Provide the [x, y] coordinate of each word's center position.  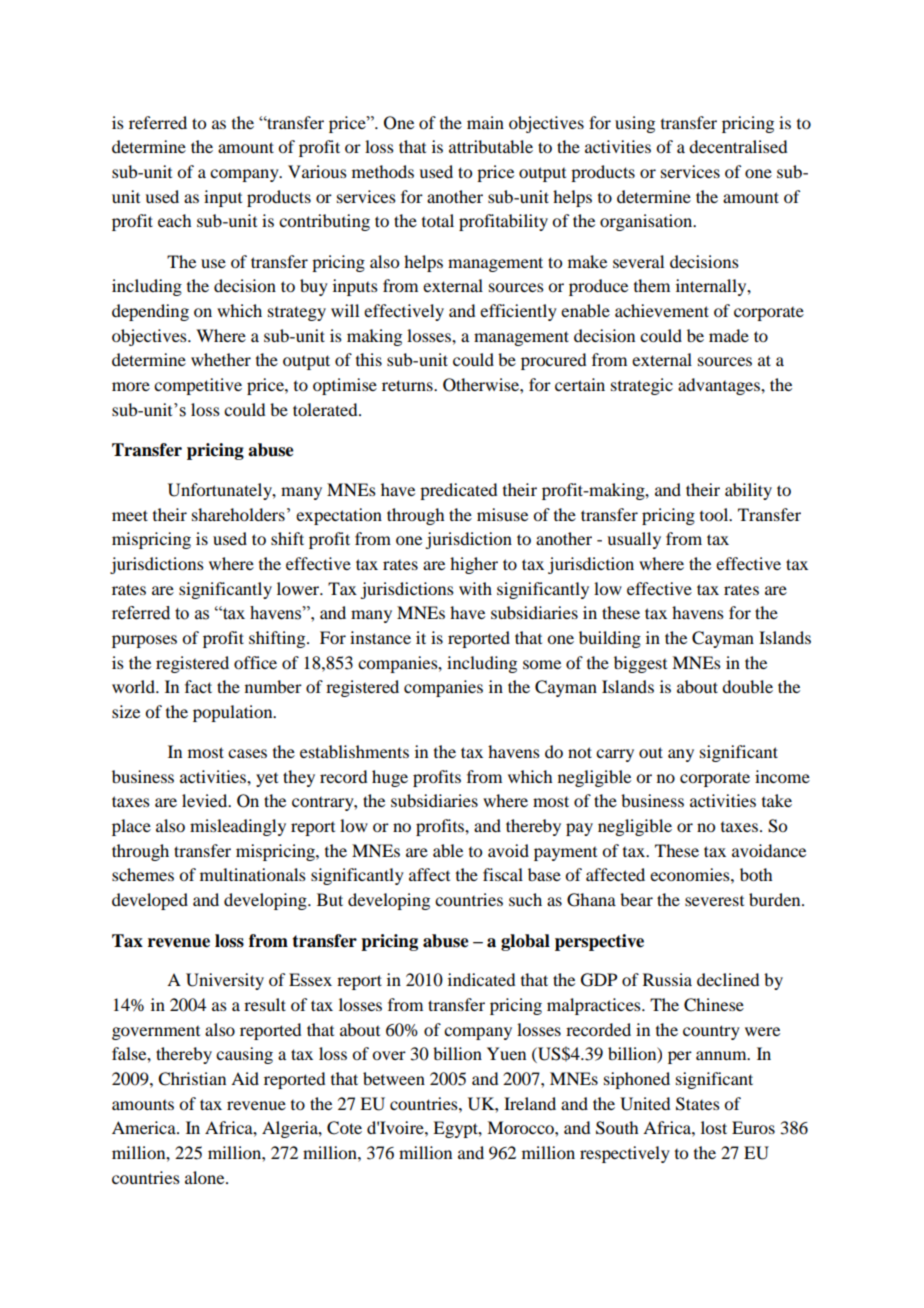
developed [150, 901]
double [747, 686]
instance [380, 637]
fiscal [503, 874]
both [756, 874]
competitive [198, 386]
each [174, 220]
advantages [720, 386]
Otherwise [482, 385]
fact [198, 686]
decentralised [738, 146]
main [485, 122]
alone [206, 1177]
